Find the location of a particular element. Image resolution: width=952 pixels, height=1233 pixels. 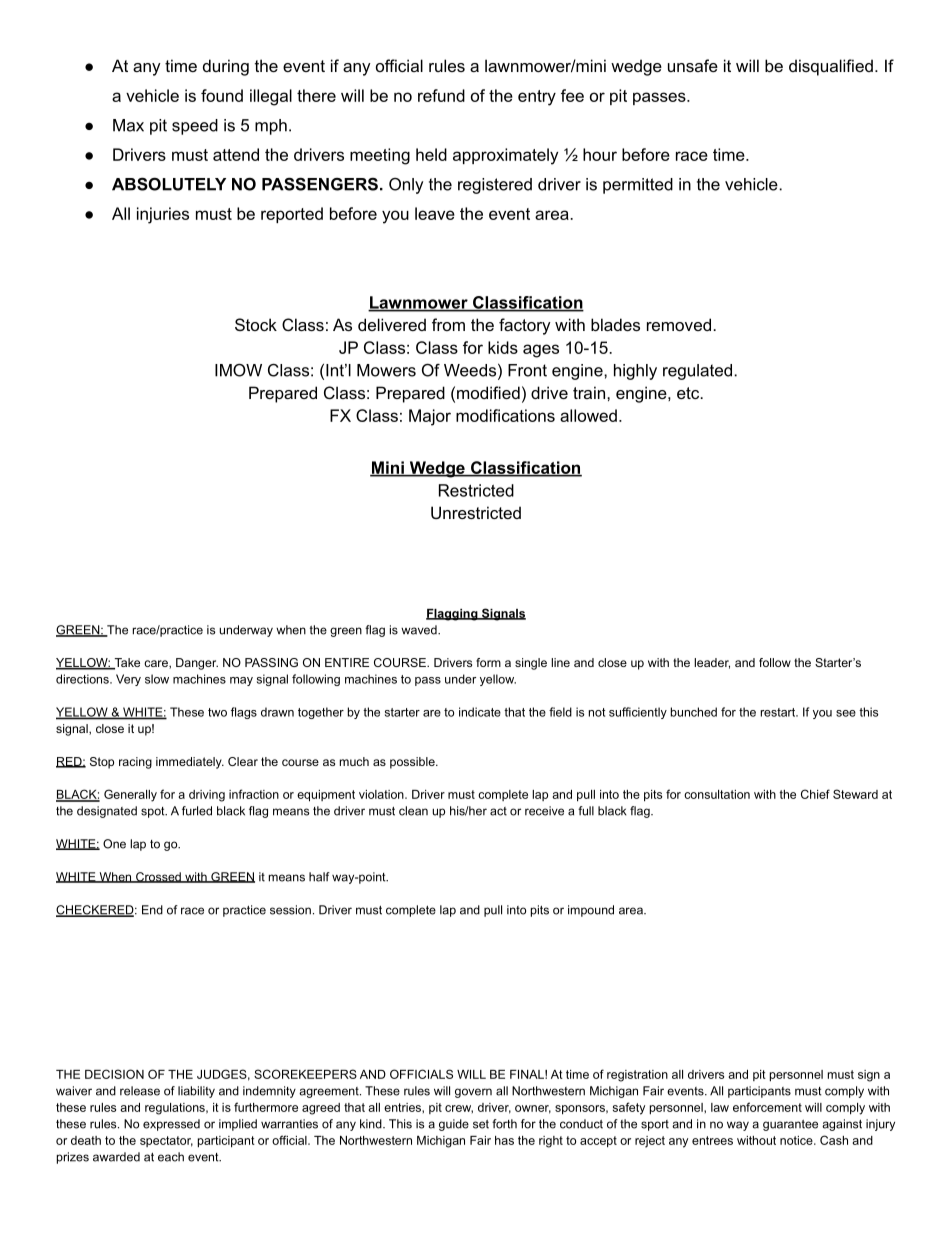

Danger is located at coordinates (197, 664).
